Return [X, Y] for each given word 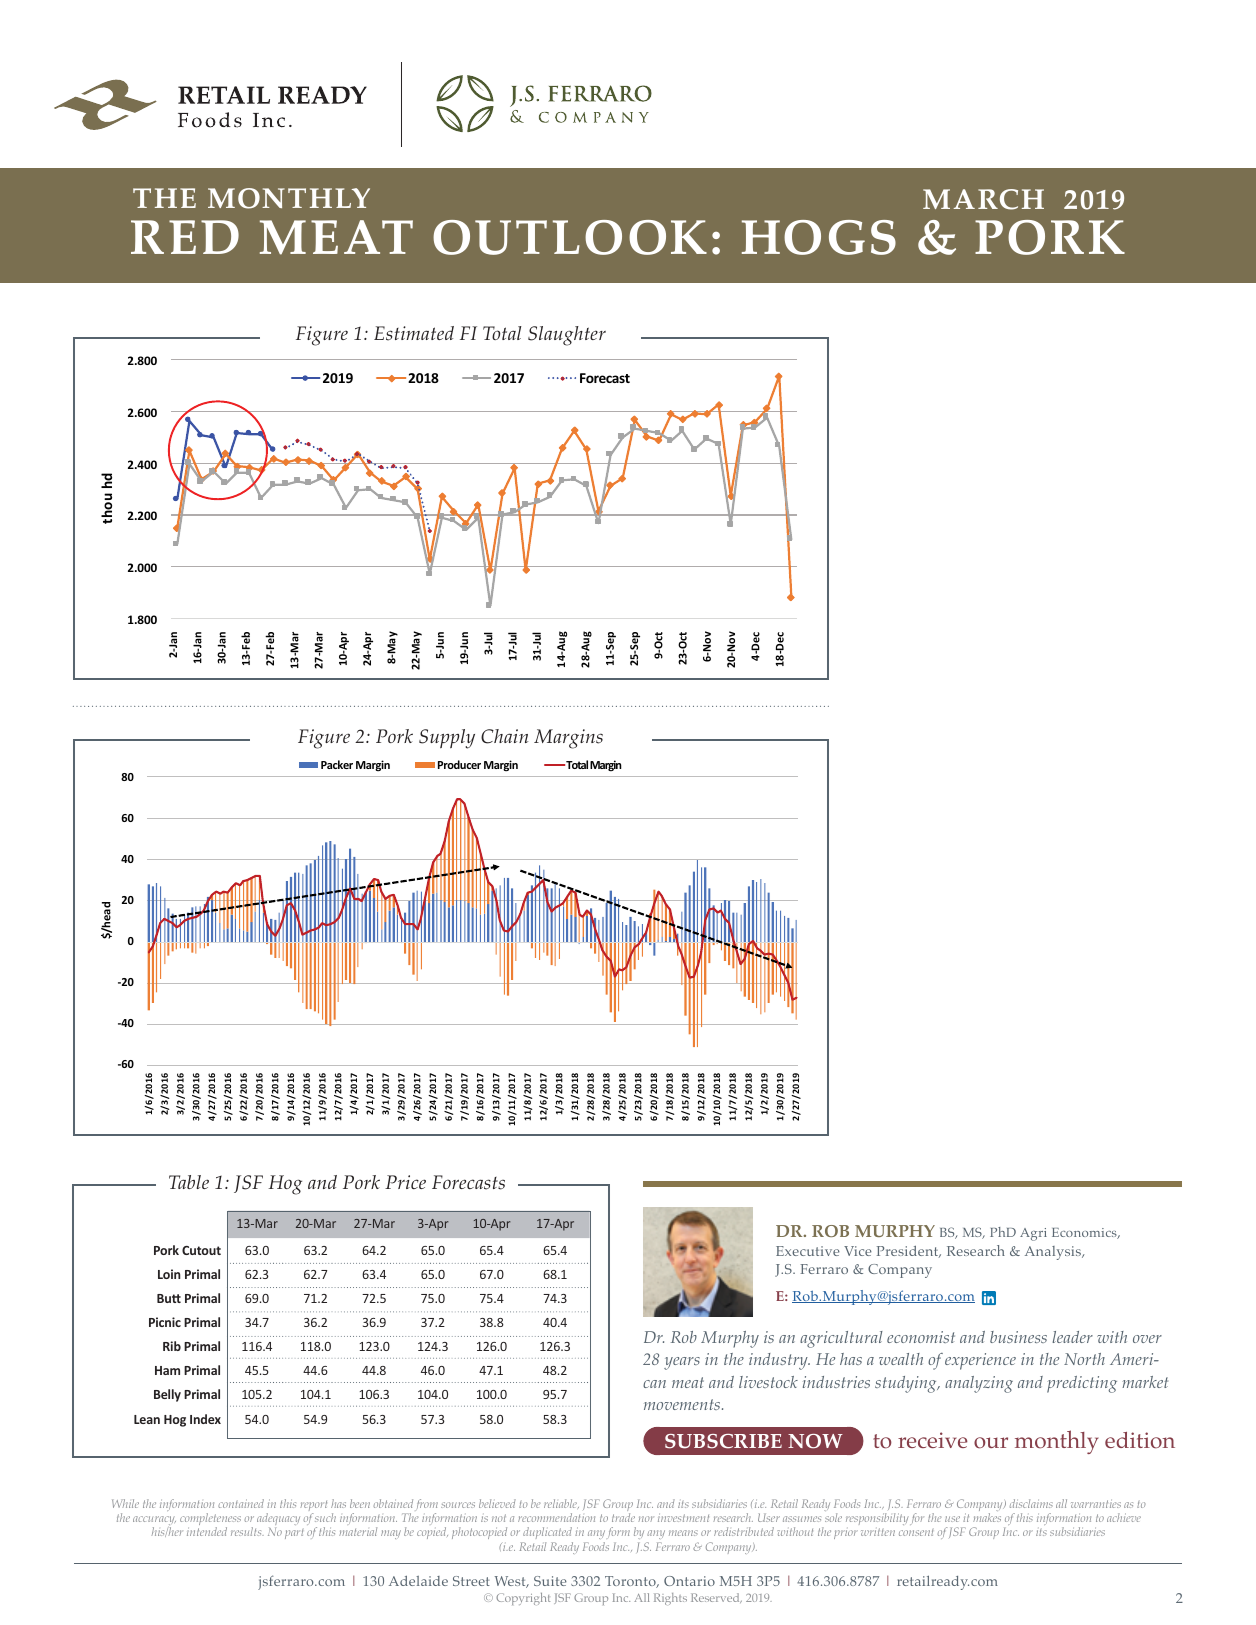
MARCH [983, 199]
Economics [1085, 1233]
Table [189, 1182]
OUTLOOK [570, 237]
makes [987, 1517]
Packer [337, 764]
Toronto [631, 1582]
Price [405, 1182]
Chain [504, 736]
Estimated [414, 333]
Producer [459, 764]
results [247, 1531]
